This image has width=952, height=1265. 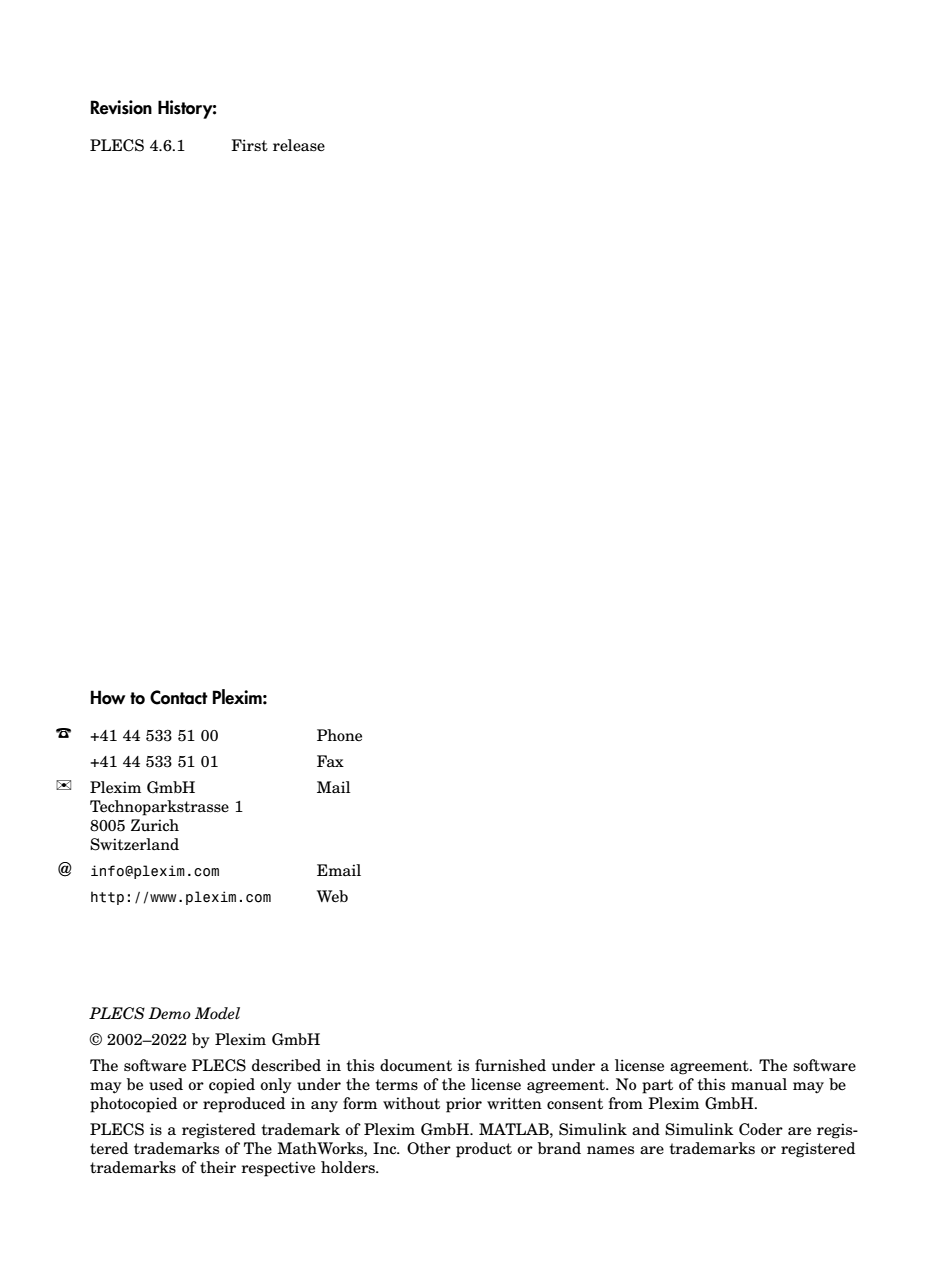 I want to click on release, so click(x=299, y=145).
